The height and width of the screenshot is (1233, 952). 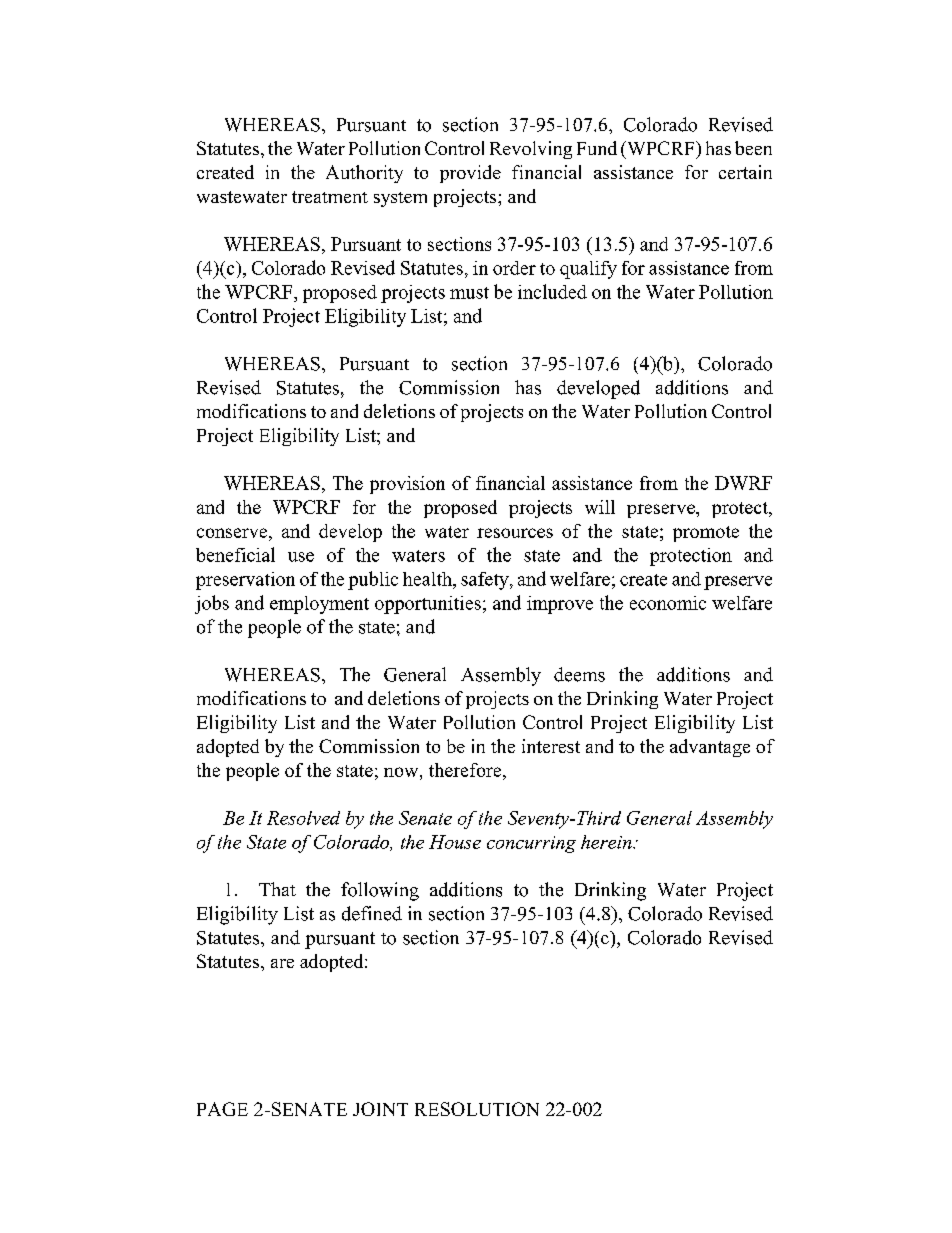 I want to click on PAGE, so click(x=222, y=1109).
